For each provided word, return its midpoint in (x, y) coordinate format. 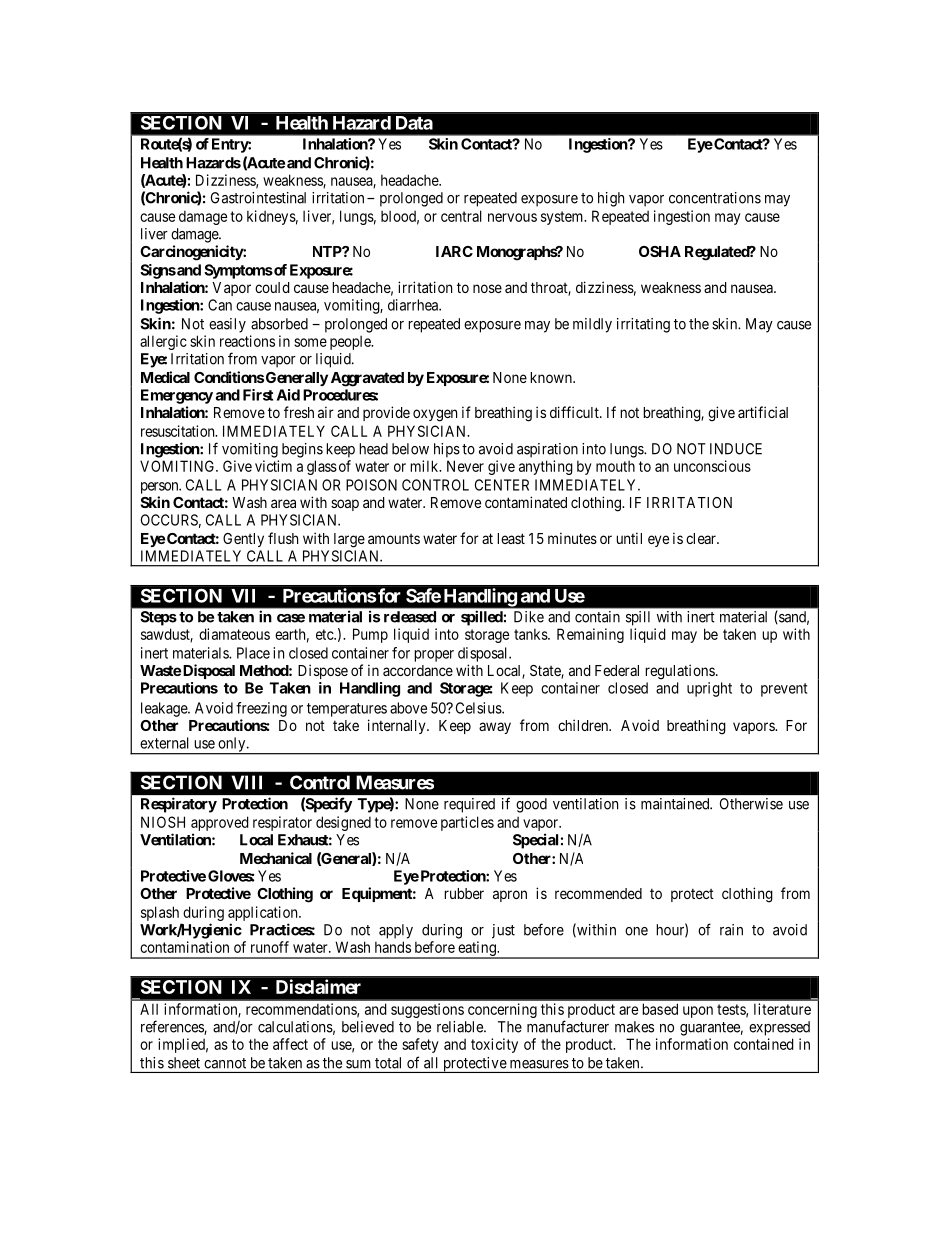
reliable (461, 1027)
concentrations (715, 198)
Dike (529, 617)
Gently (243, 540)
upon (698, 1012)
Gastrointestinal (258, 198)
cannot (225, 1063)
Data (414, 123)
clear (702, 538)
